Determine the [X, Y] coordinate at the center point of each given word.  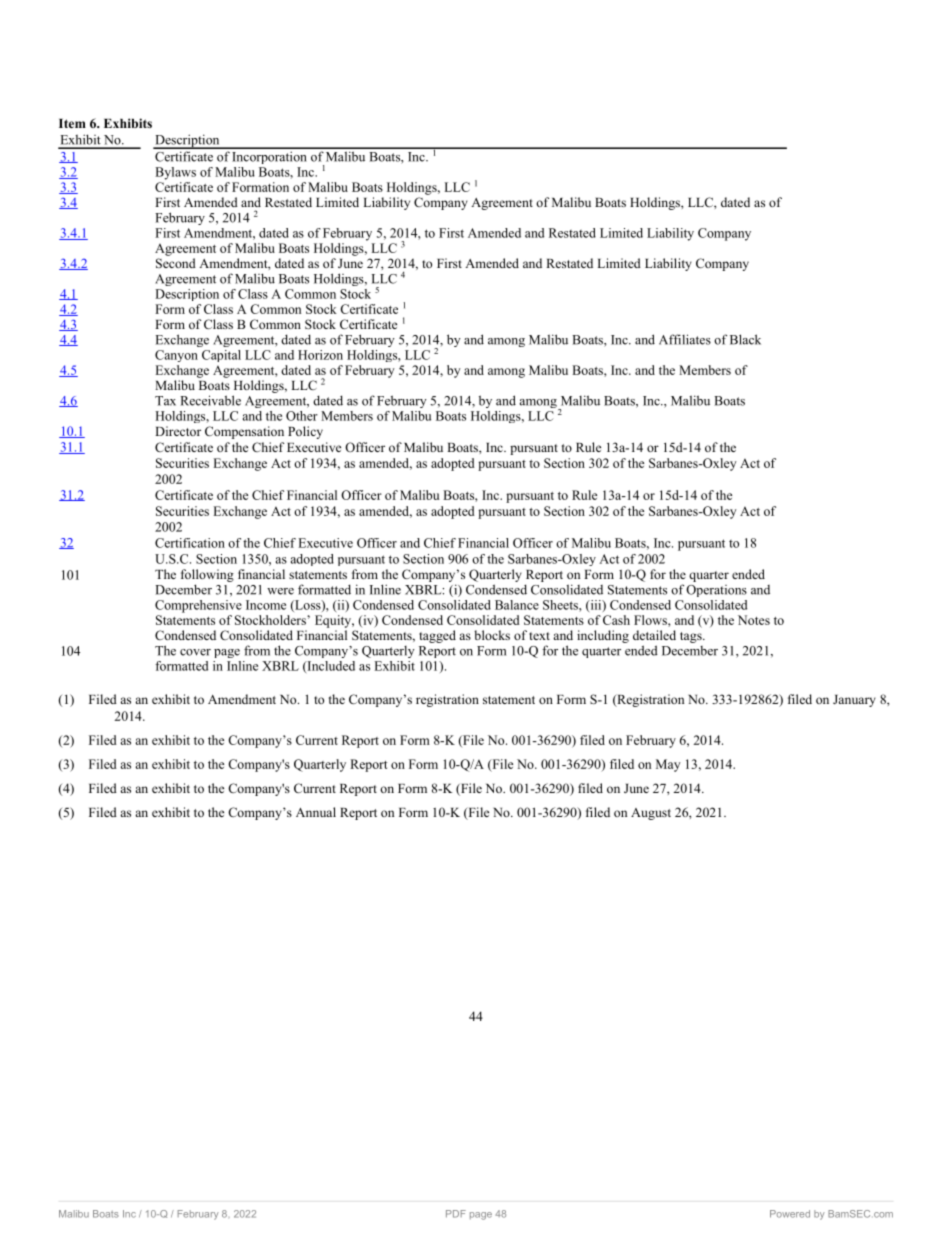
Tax [165, 401]
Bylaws [175, 173]
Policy [305, 432]
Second [176, 263]
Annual [316, 812]
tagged [437, 636]
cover [195, 652]
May [668, 765]
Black [745, 339]
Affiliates [685, 339]
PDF [456, 1214]
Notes [754, 620]
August [651, 814]
